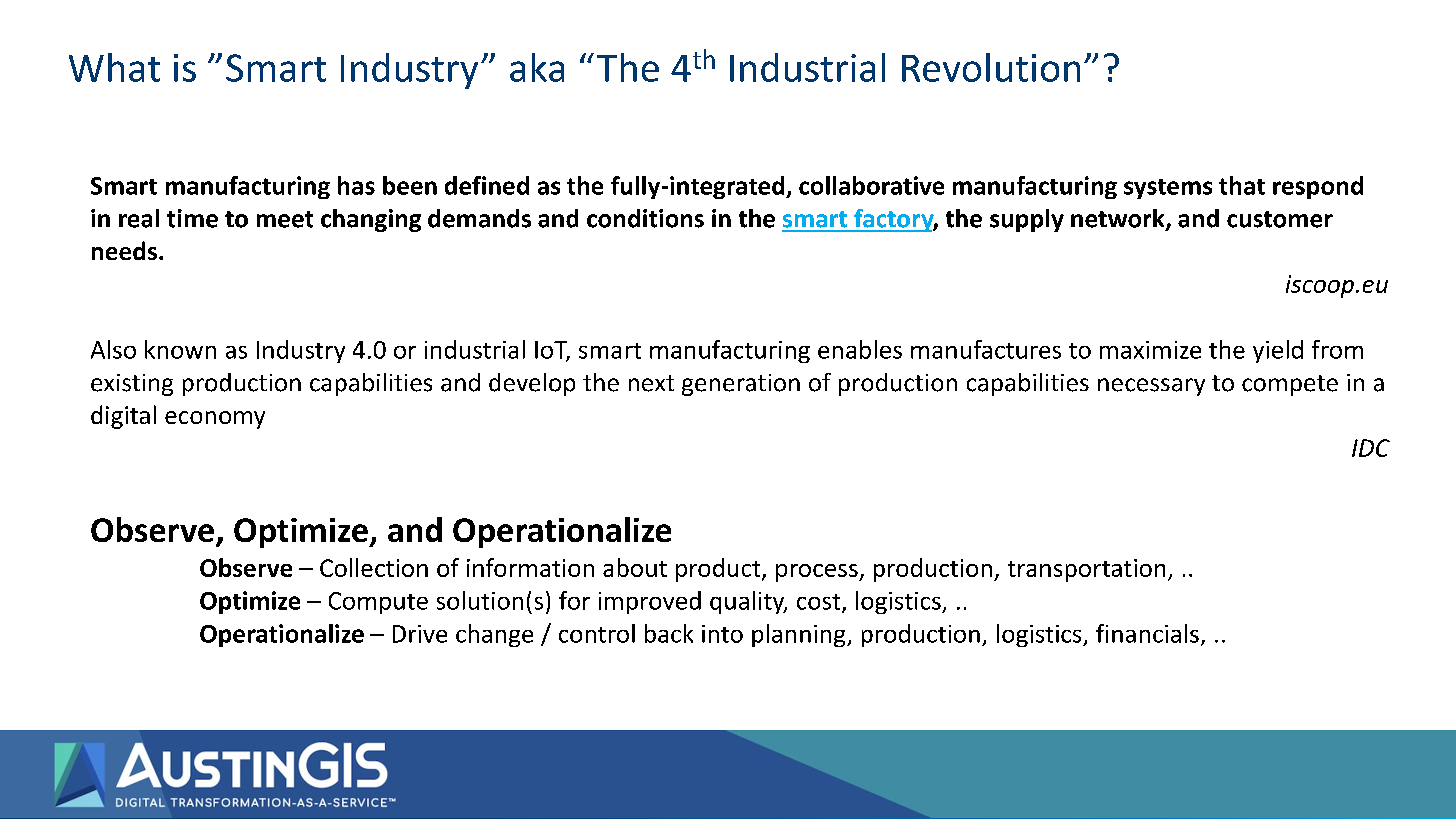 This page has height=819, width=1456. What do you see at coordinates (114, 67) in the page?
I see `What` at bounding box center [114, 67].
